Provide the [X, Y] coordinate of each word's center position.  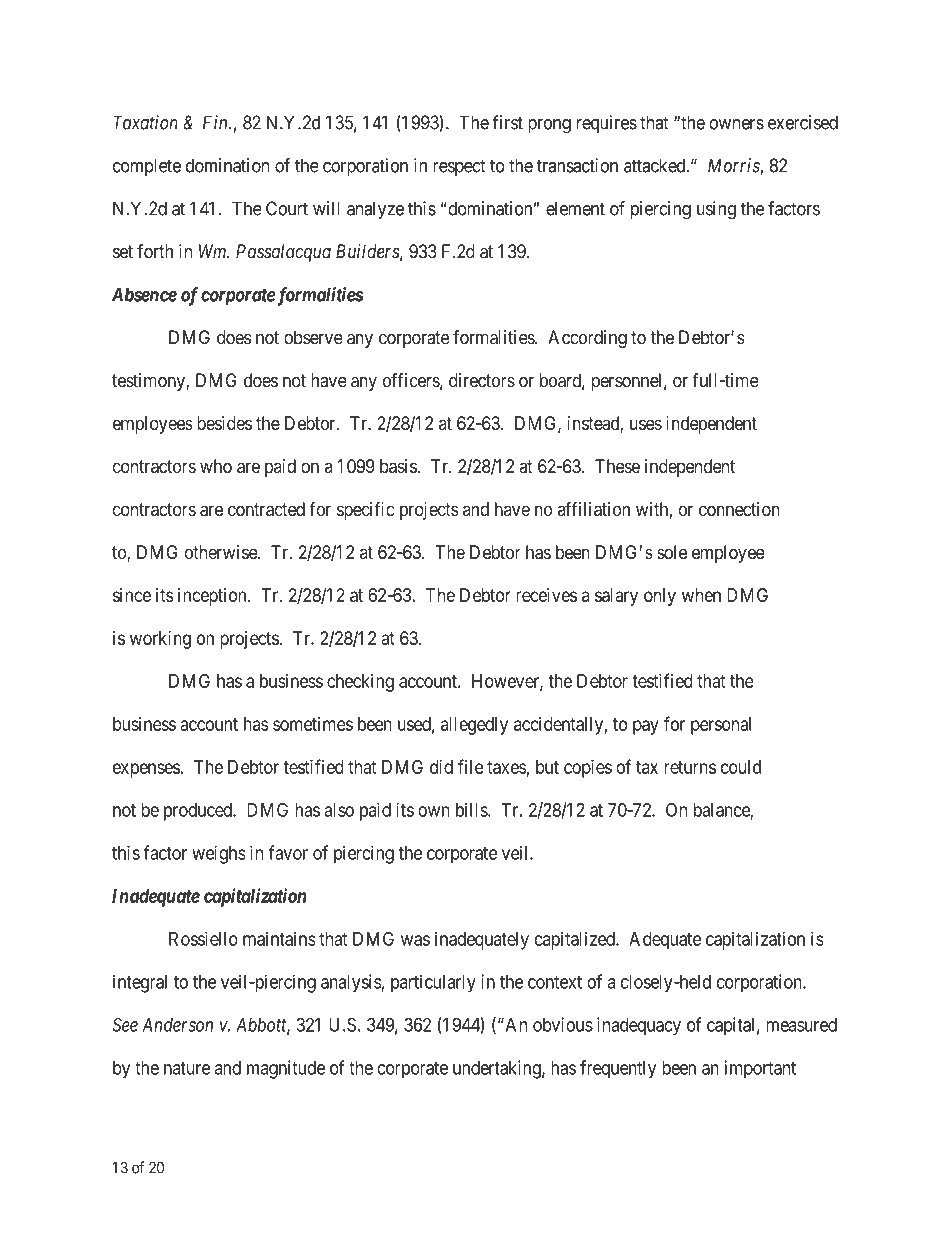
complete [147, 167]
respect [459, 167]
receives [546, 595]
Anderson [177, 1025]
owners [736, 124]
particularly [433, 983]
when [701, 595]
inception [213, 597]
